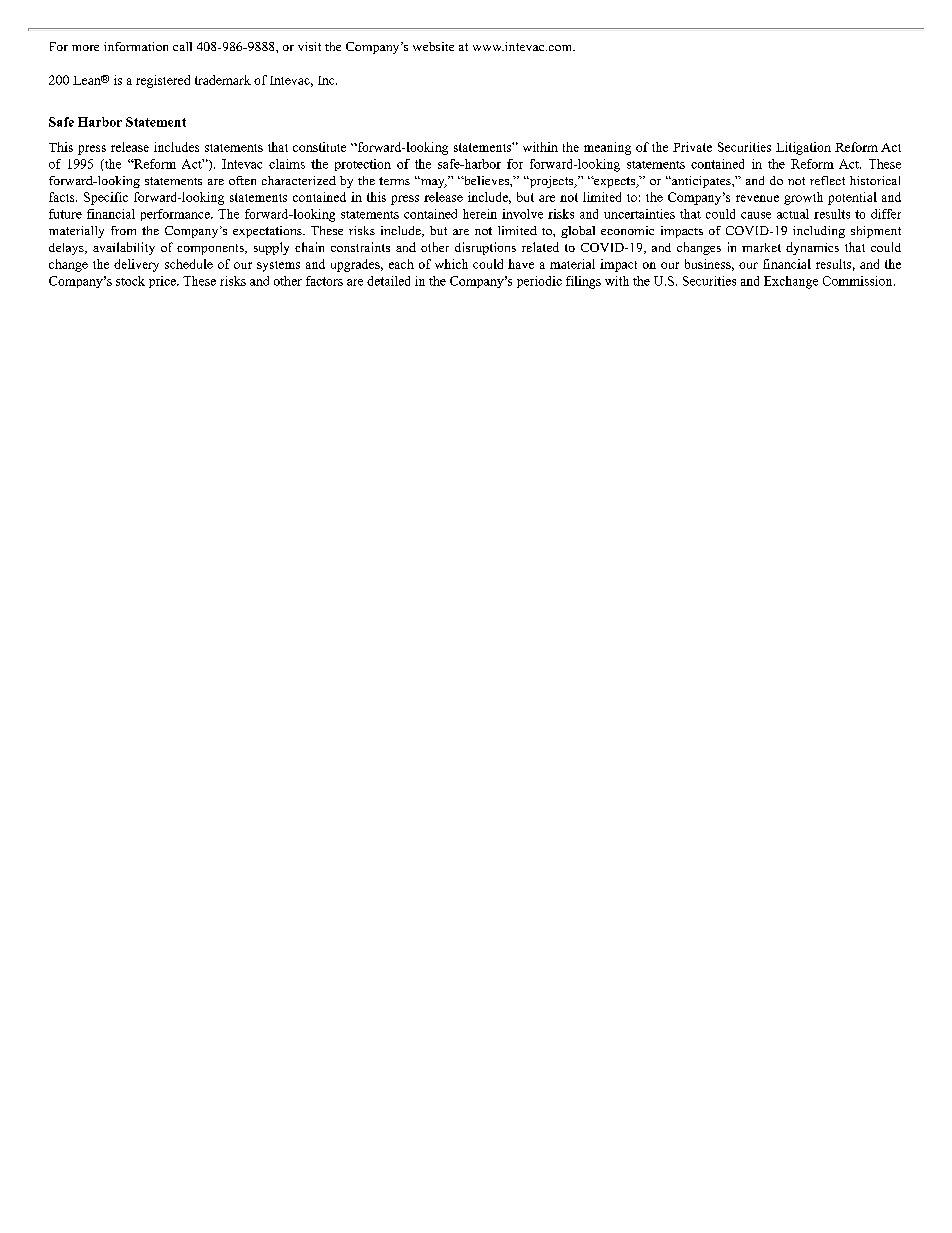 The height and width of the screenshot is (1233, 952). Describe the element at coordinates (176, 215) in the screenshot. I see `performance` at that location.
